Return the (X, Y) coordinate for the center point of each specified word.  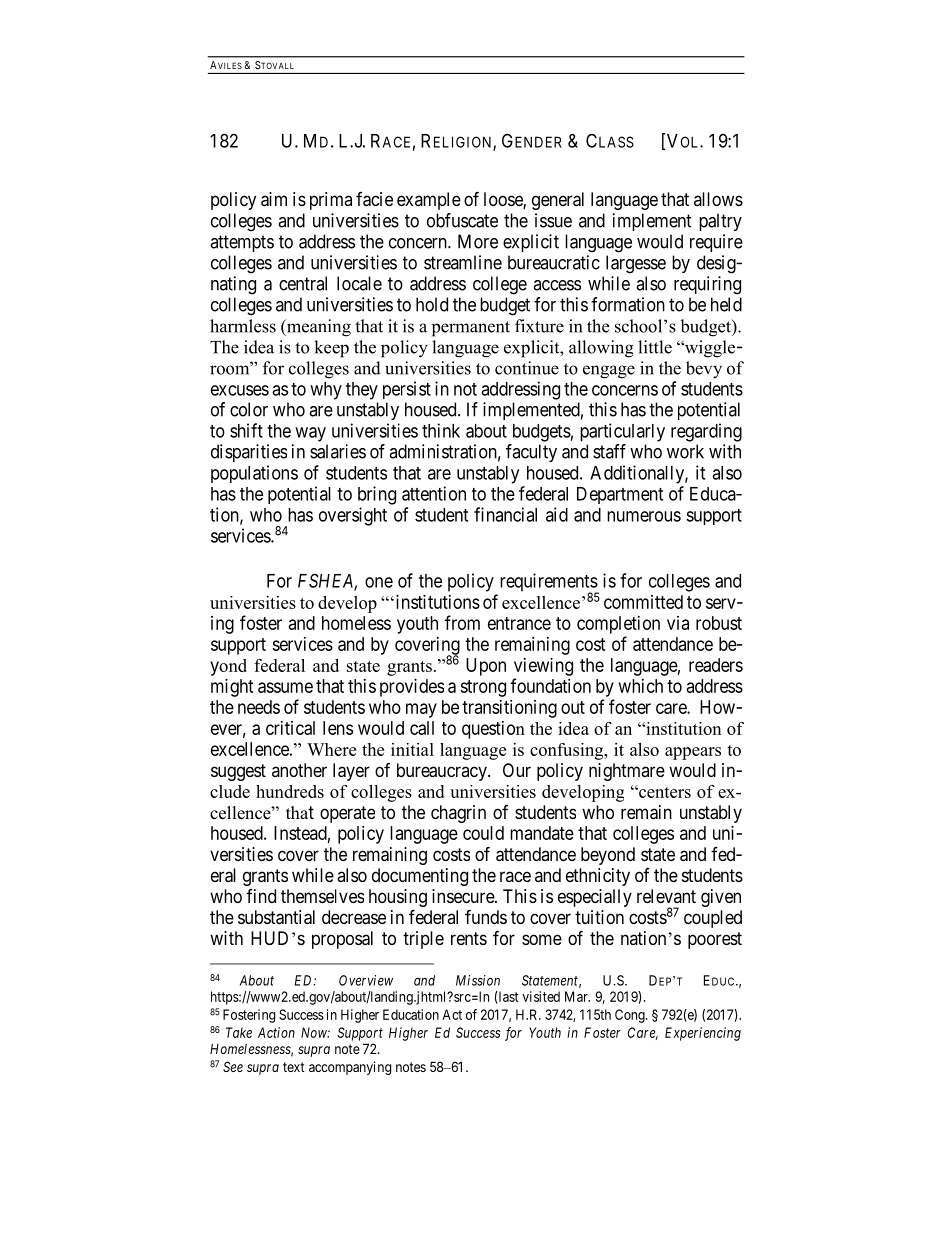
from (462, 622)
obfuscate (462, 220)
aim (274, 199)
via (678, 623)
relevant (666, 896)
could (483, 833)
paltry (720, 222)
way (310, 434)
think (441, 430)
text (294, 1067)
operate (347, 814)
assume (285, 687)
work (685, 451)
